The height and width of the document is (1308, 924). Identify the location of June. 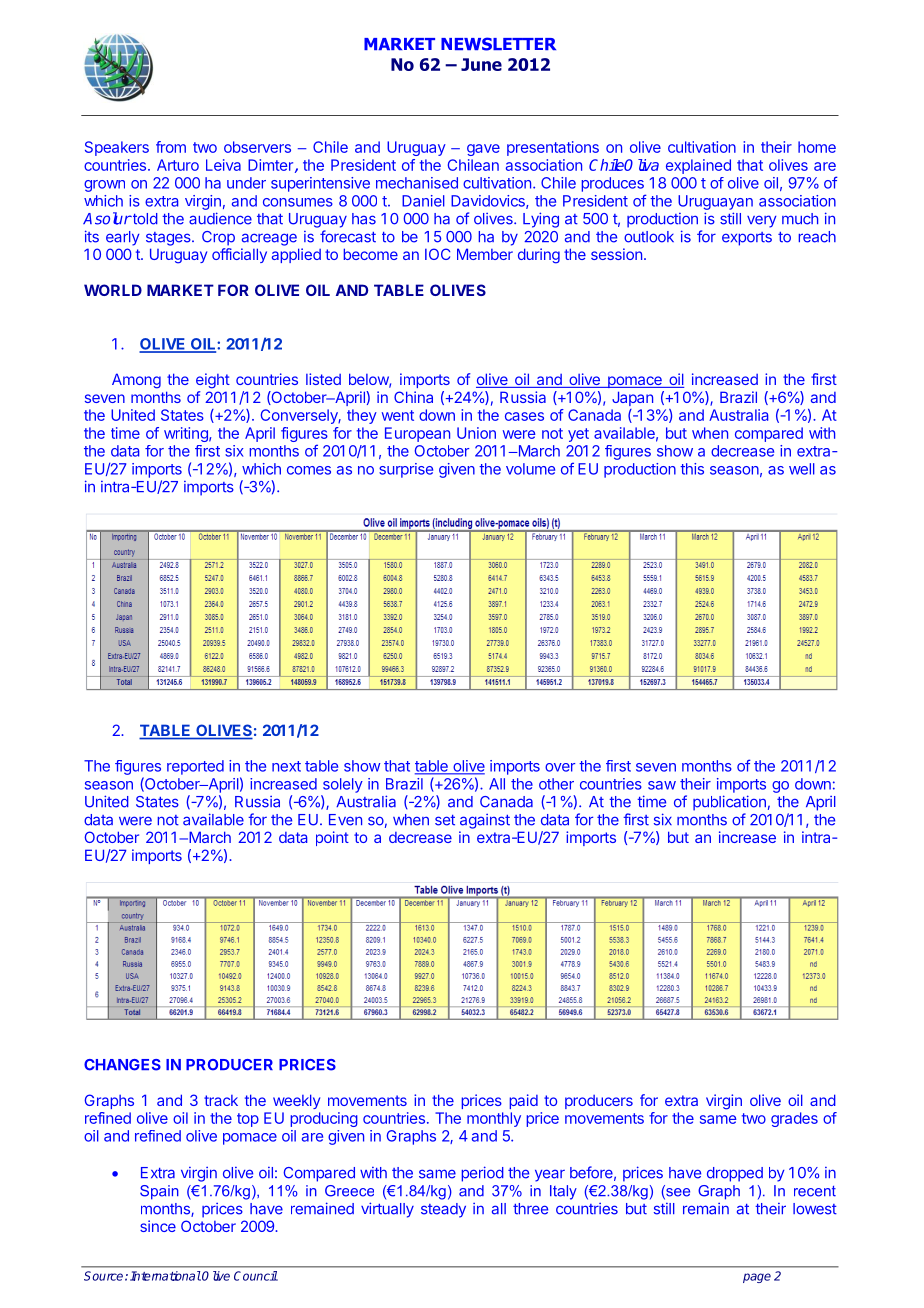
(481, 64).
